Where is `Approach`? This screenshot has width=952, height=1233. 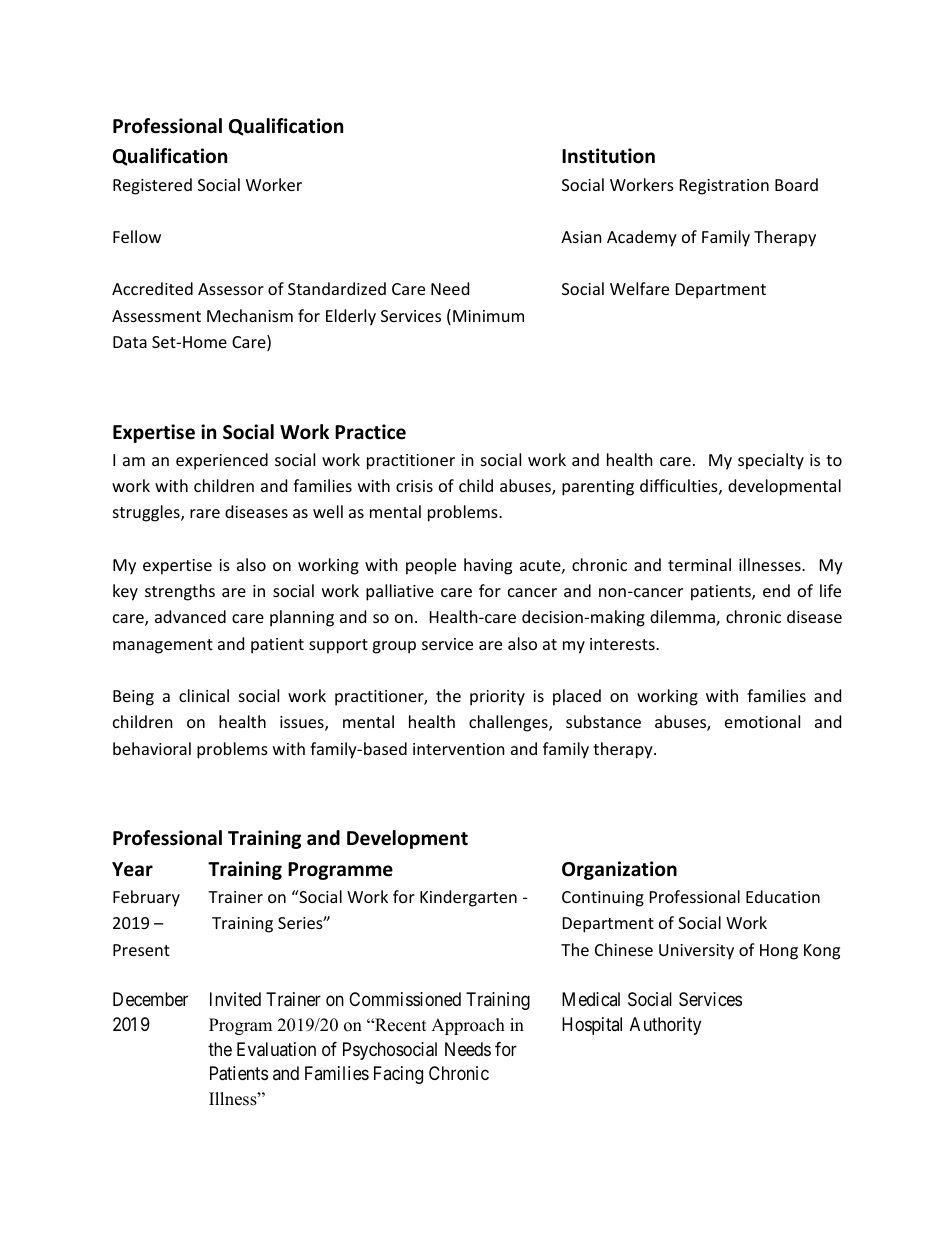 Approach is located at coordinates (468, 1026).
